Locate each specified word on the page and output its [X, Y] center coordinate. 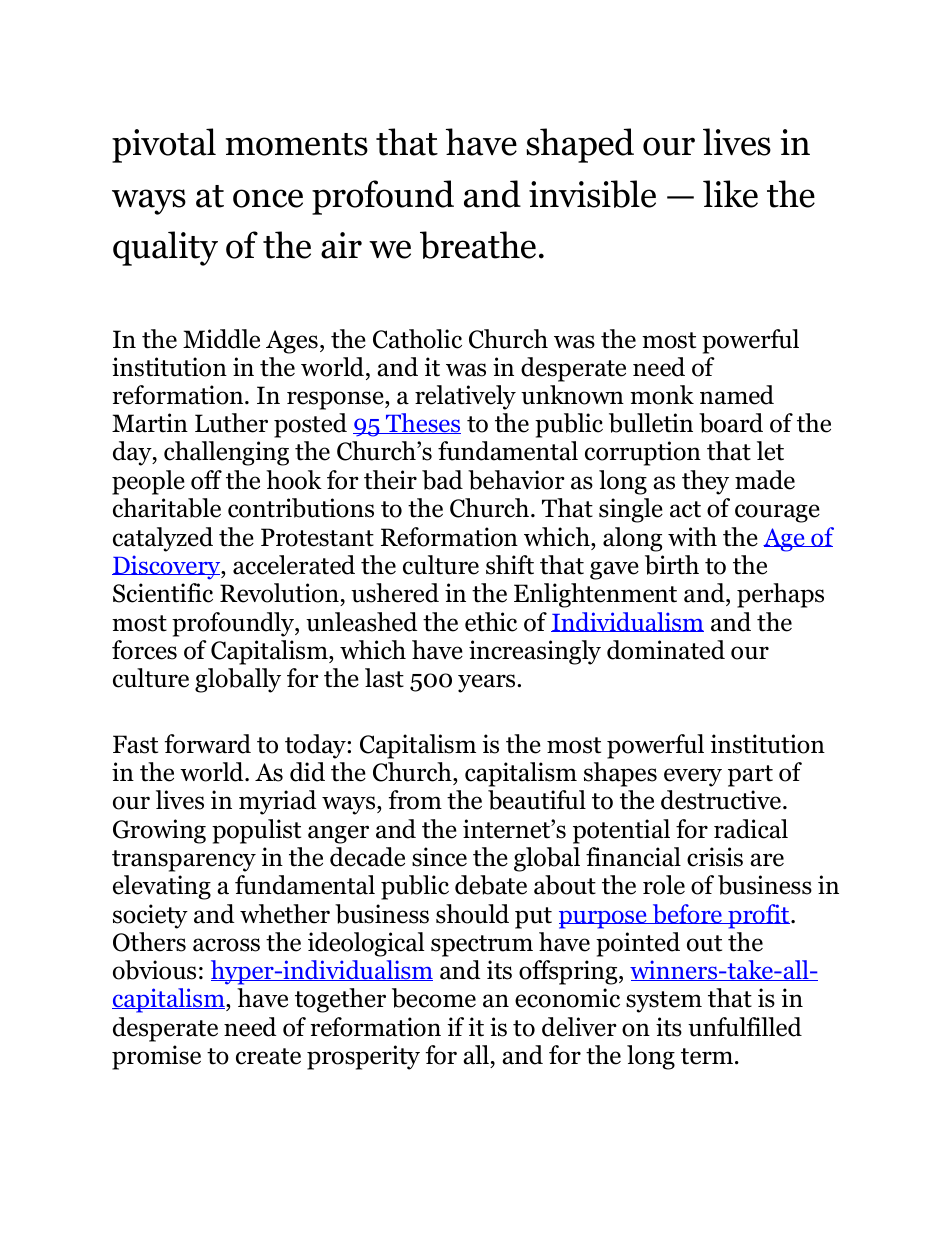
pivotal [164, 145]
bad [442, 480]
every [693, 777]
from [415, 800]
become [434, 998]
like [730, 194]
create [268, 1056]
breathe [478, 245]
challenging [226, 453]
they [705, 482]
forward [208, 744]
